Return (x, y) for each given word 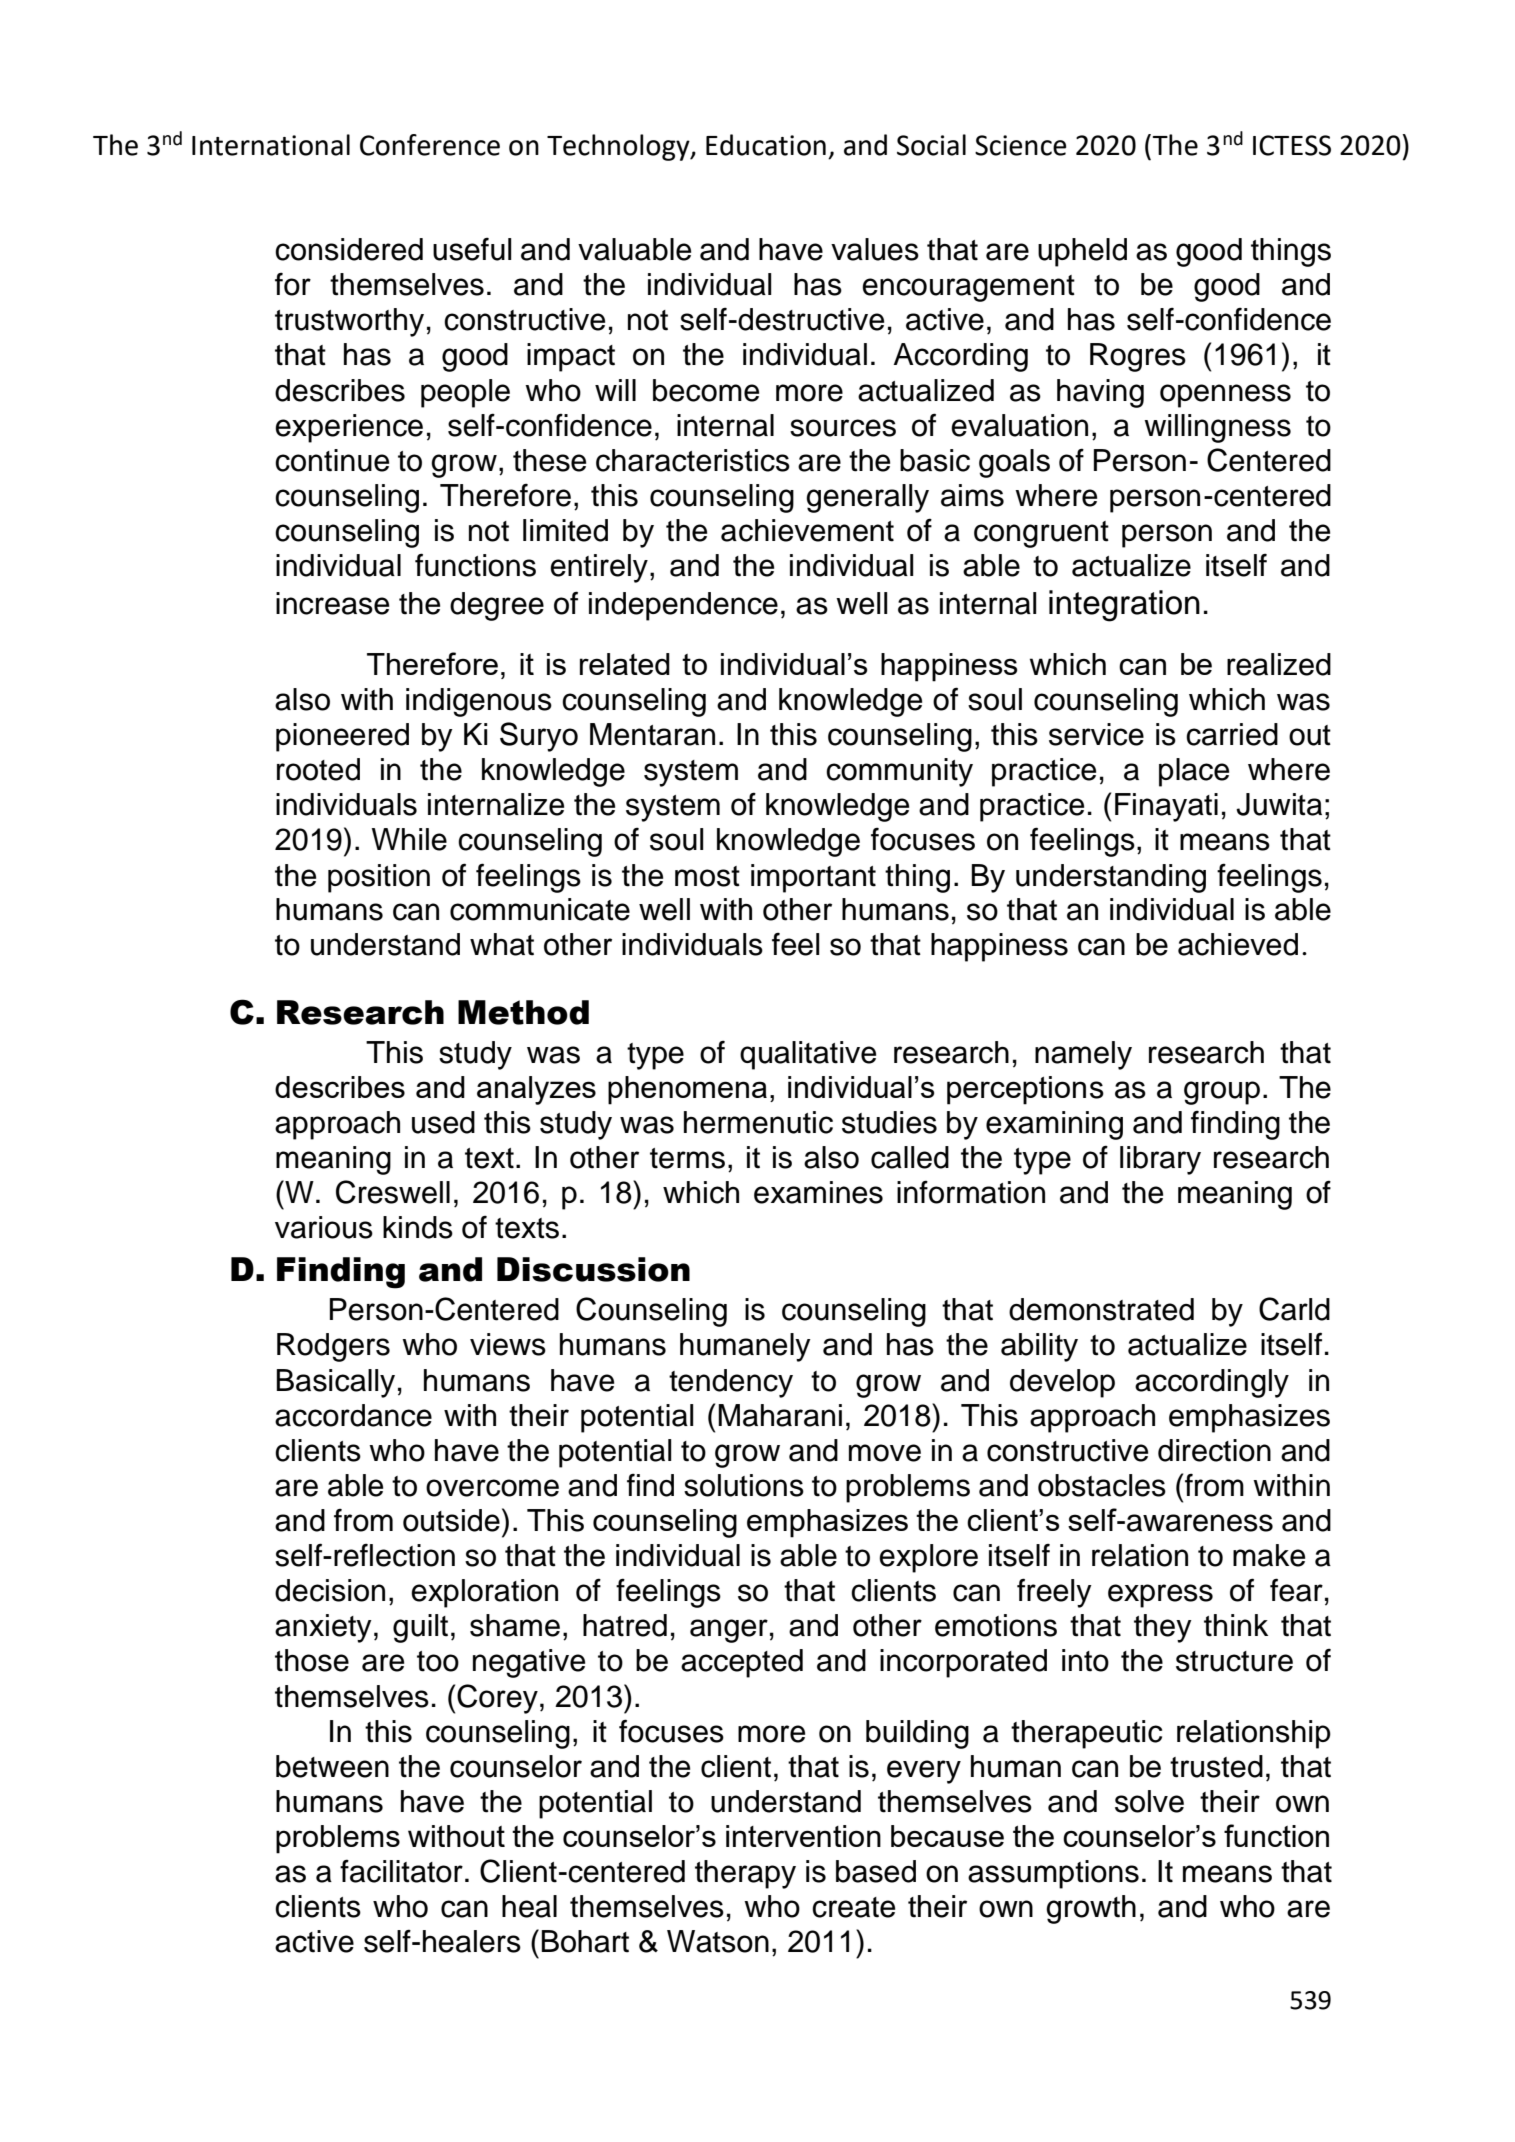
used (443, 1122)
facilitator (401, 1871)
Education (766, 145)
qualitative (808, 1055)
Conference (430, 145)
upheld (1082, 252)
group (1222, 1093)
